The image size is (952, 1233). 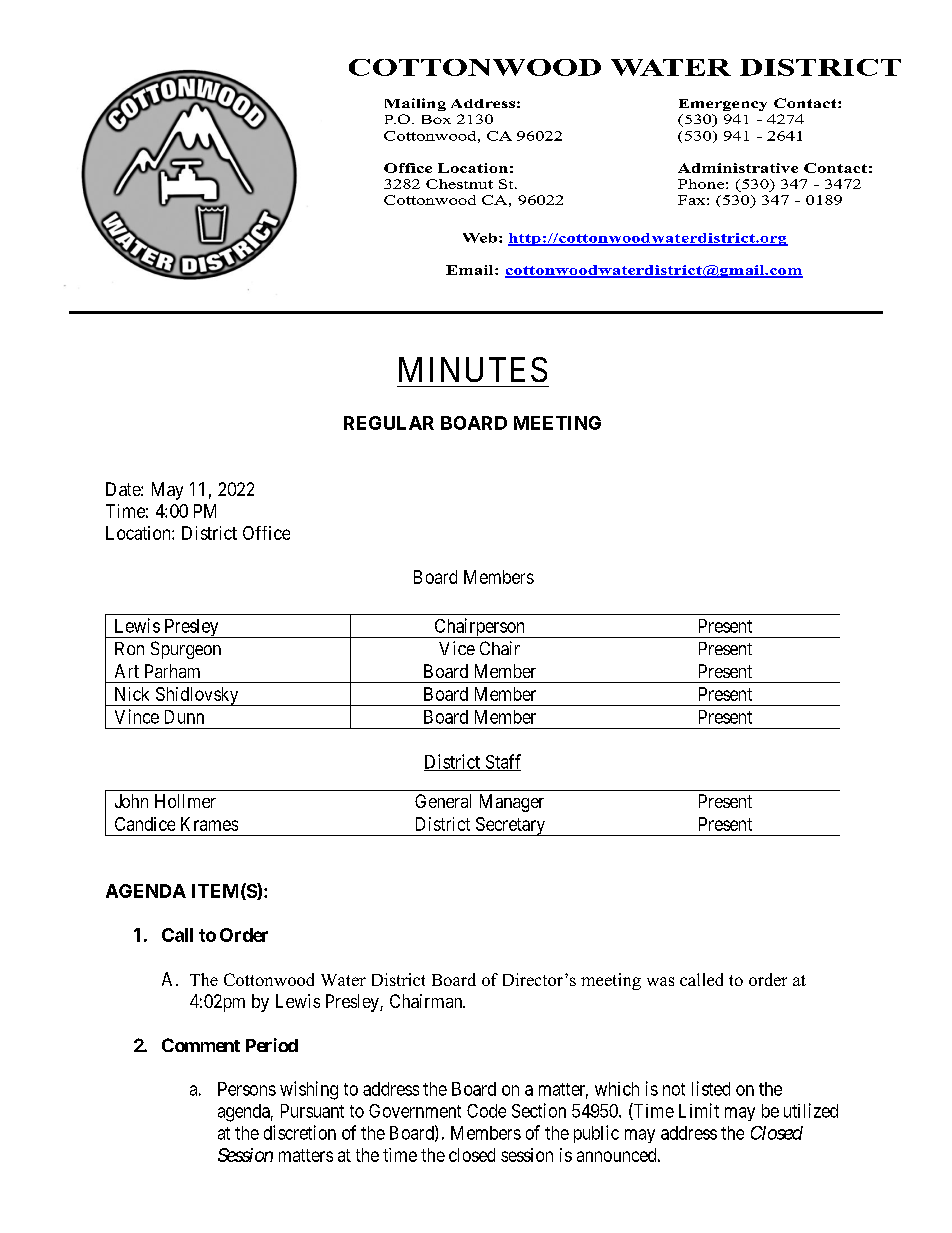 What do you see at coordinates (457, 648) in the image?
I see `Vice` at bounding box center [457, 648].
